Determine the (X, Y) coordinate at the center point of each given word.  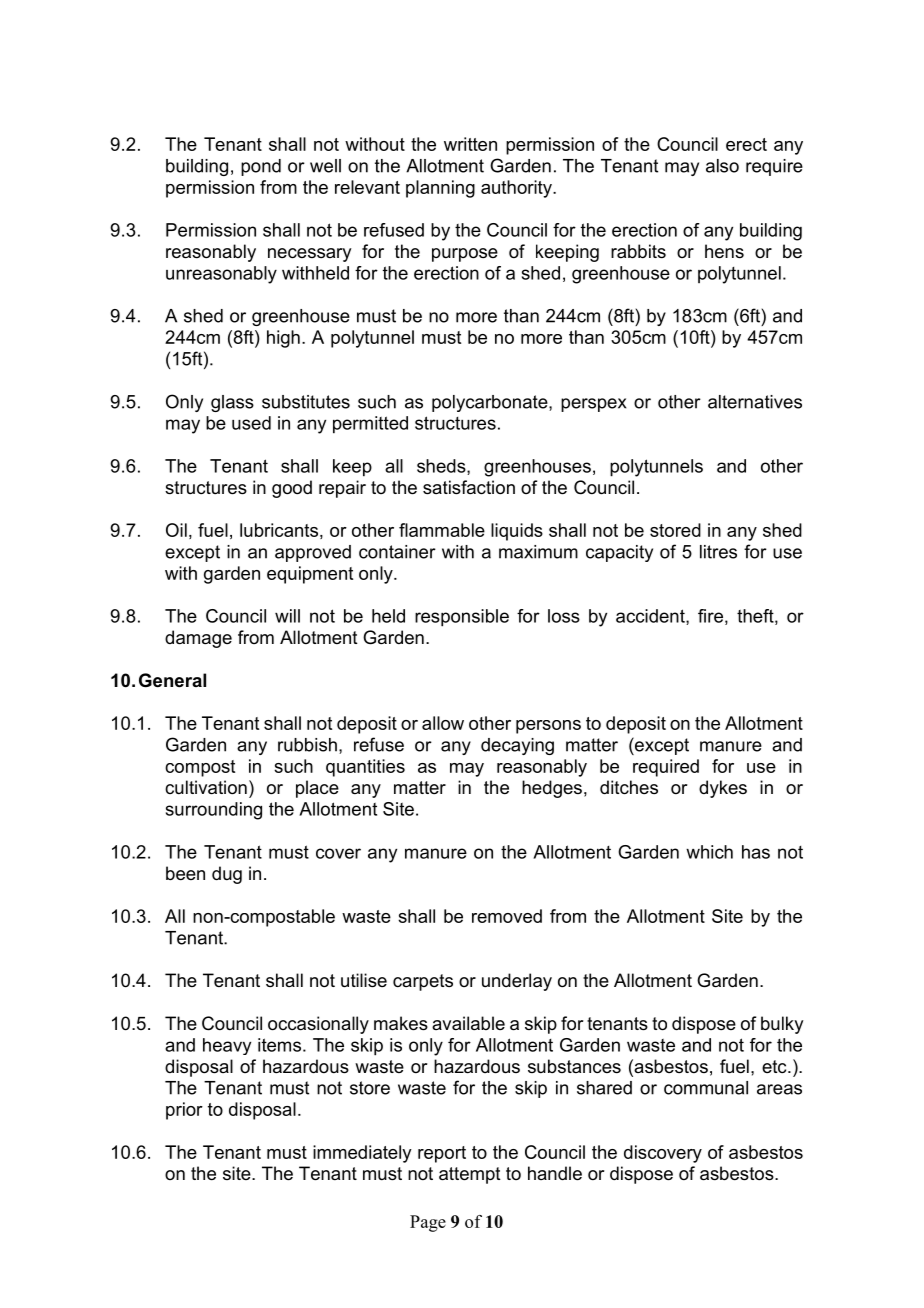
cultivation (206, 787)
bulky (782, 1025)
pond (261, 167)
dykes (723, 789)
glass (232, 403)
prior (184, 1111)
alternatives (755, 402)
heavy (227, 1046)
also (722, 166)
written (470, 144)
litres (718, 552)
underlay (517, 982)
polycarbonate (491, 403)
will (287, 616)
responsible (462, 618)
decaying (517, 746)
